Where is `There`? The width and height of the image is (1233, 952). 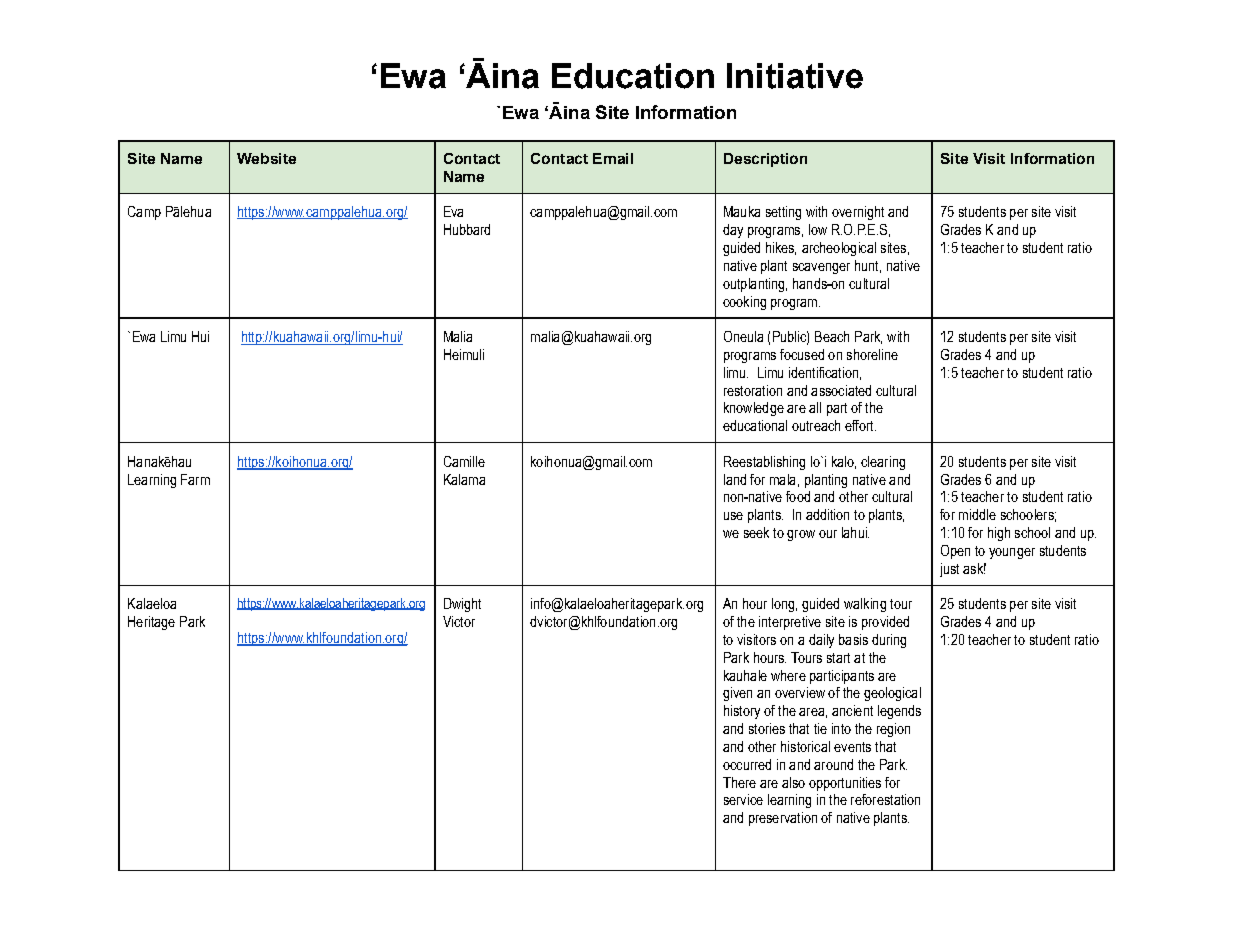
There is located at coordinates (739, 782).
